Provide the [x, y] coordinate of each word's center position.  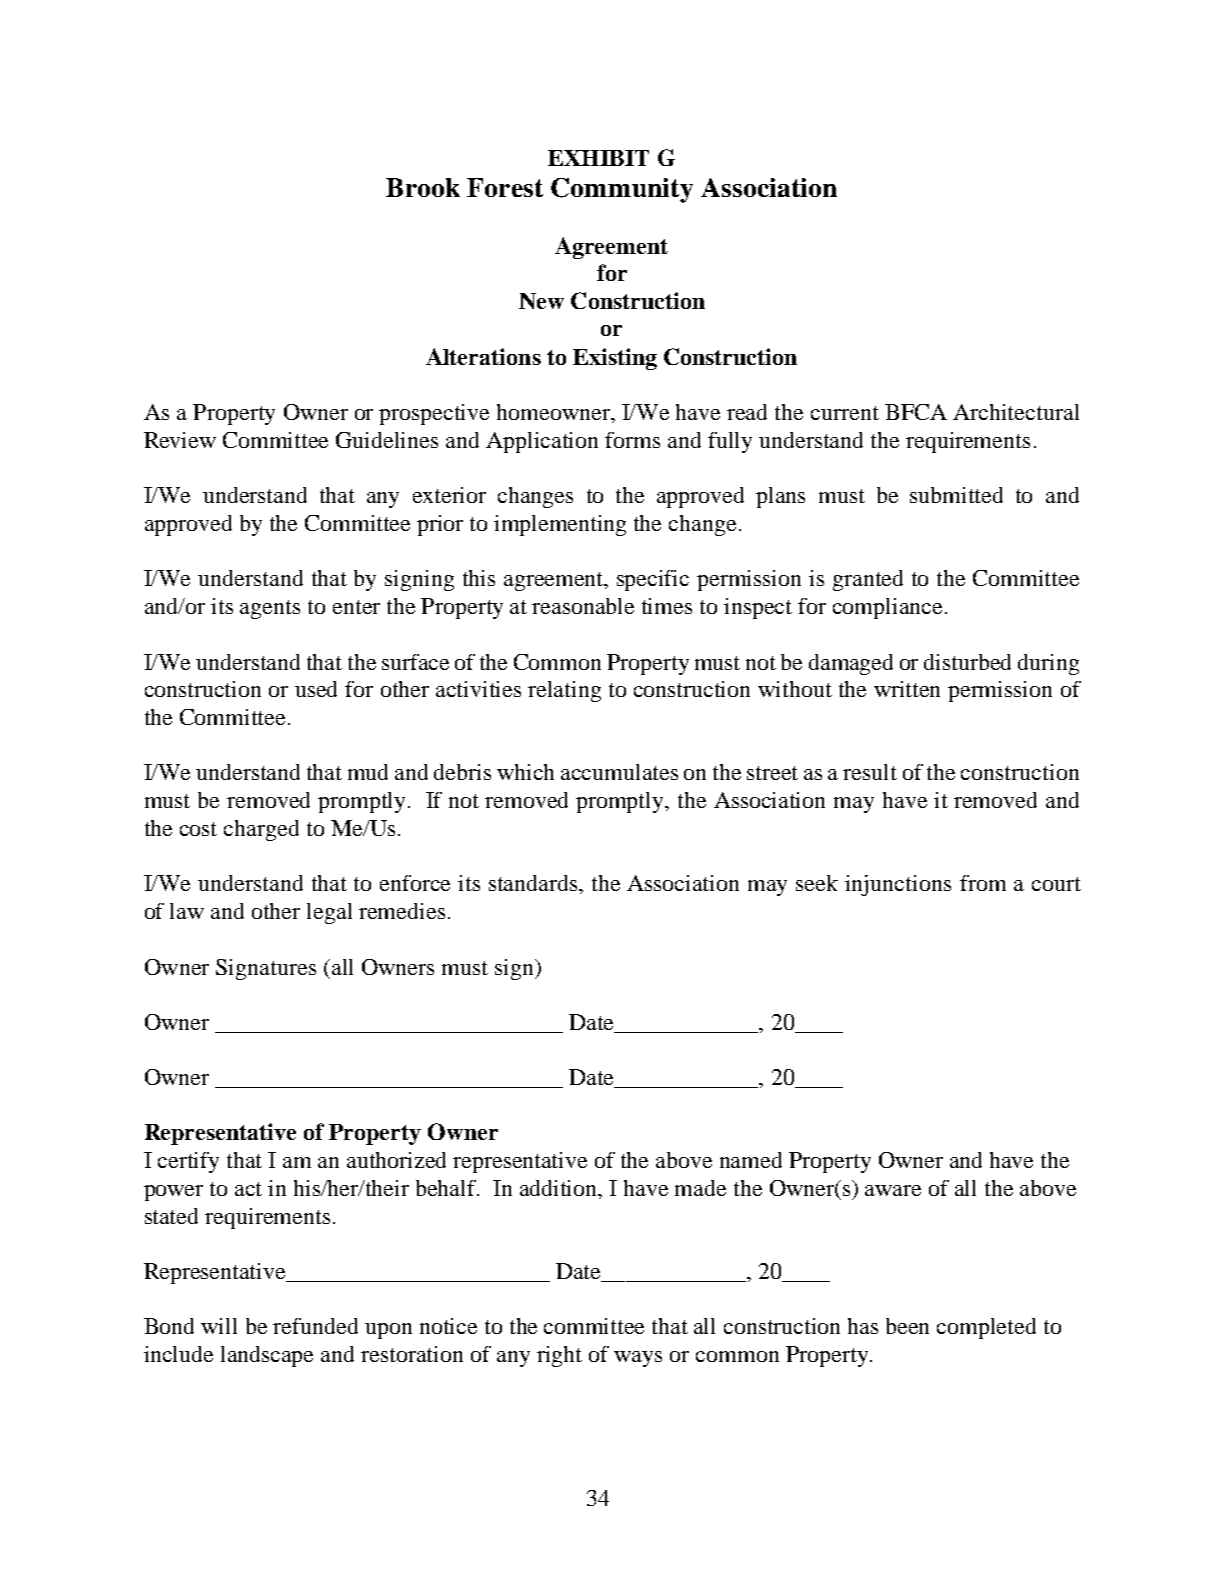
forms [632, 440]
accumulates [619, 772]
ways [638, 1359]
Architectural [1016, 412]
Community [622, 190]
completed [986, 1328]
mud [368, 772]
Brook [423, 187]
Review [180, 440]
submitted [956, 495]
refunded [315, 1326]
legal [329, 913]
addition [560, 1188]
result [870, 772]
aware [893, 1190]
